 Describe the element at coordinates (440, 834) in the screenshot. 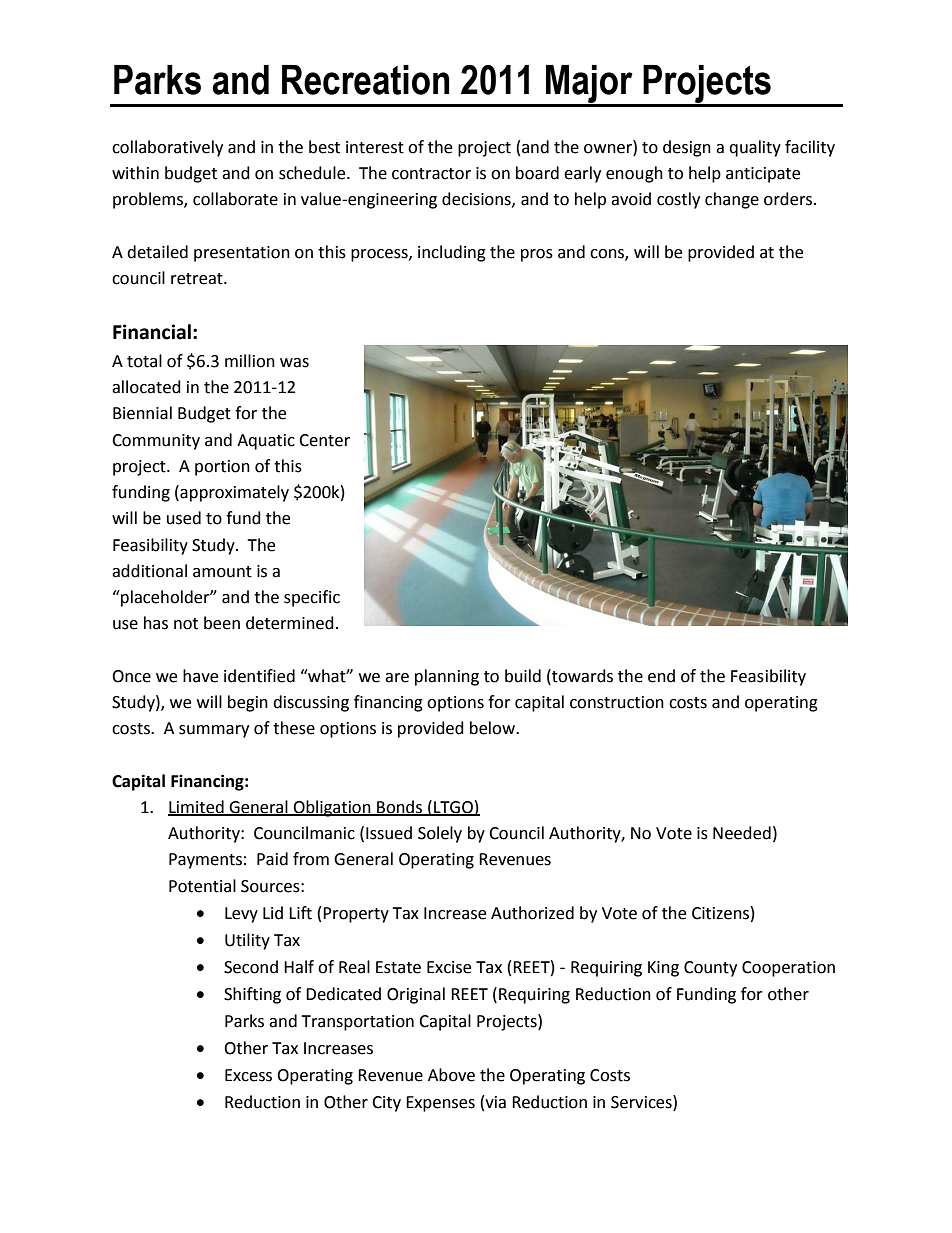

I see `Solely` at that location.
